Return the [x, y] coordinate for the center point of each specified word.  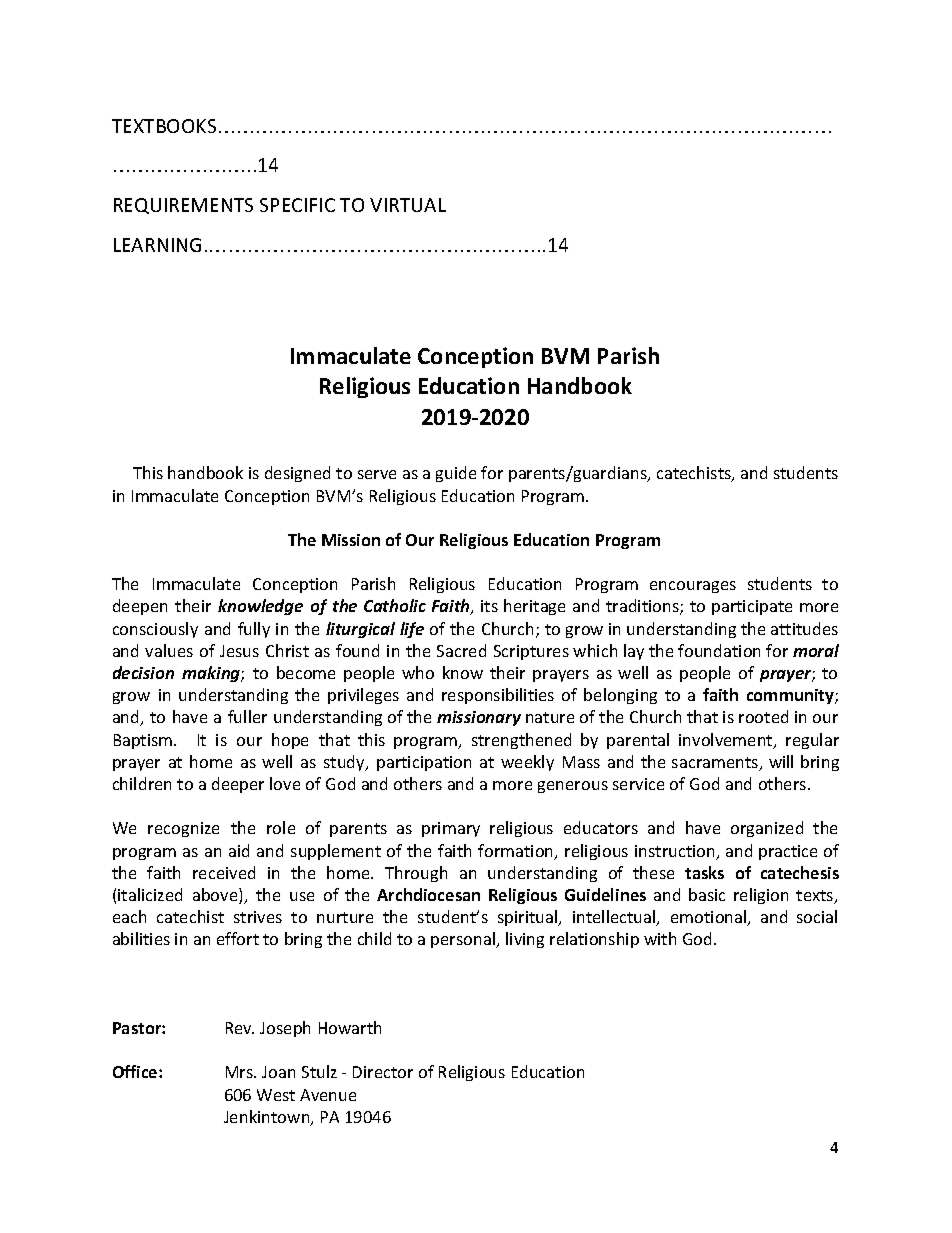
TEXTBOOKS [164, 126]
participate [752, 607]
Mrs [240, 1072]
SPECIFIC [297, 205]
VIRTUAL [408, 205]
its [489, 606]
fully [254, 630]
